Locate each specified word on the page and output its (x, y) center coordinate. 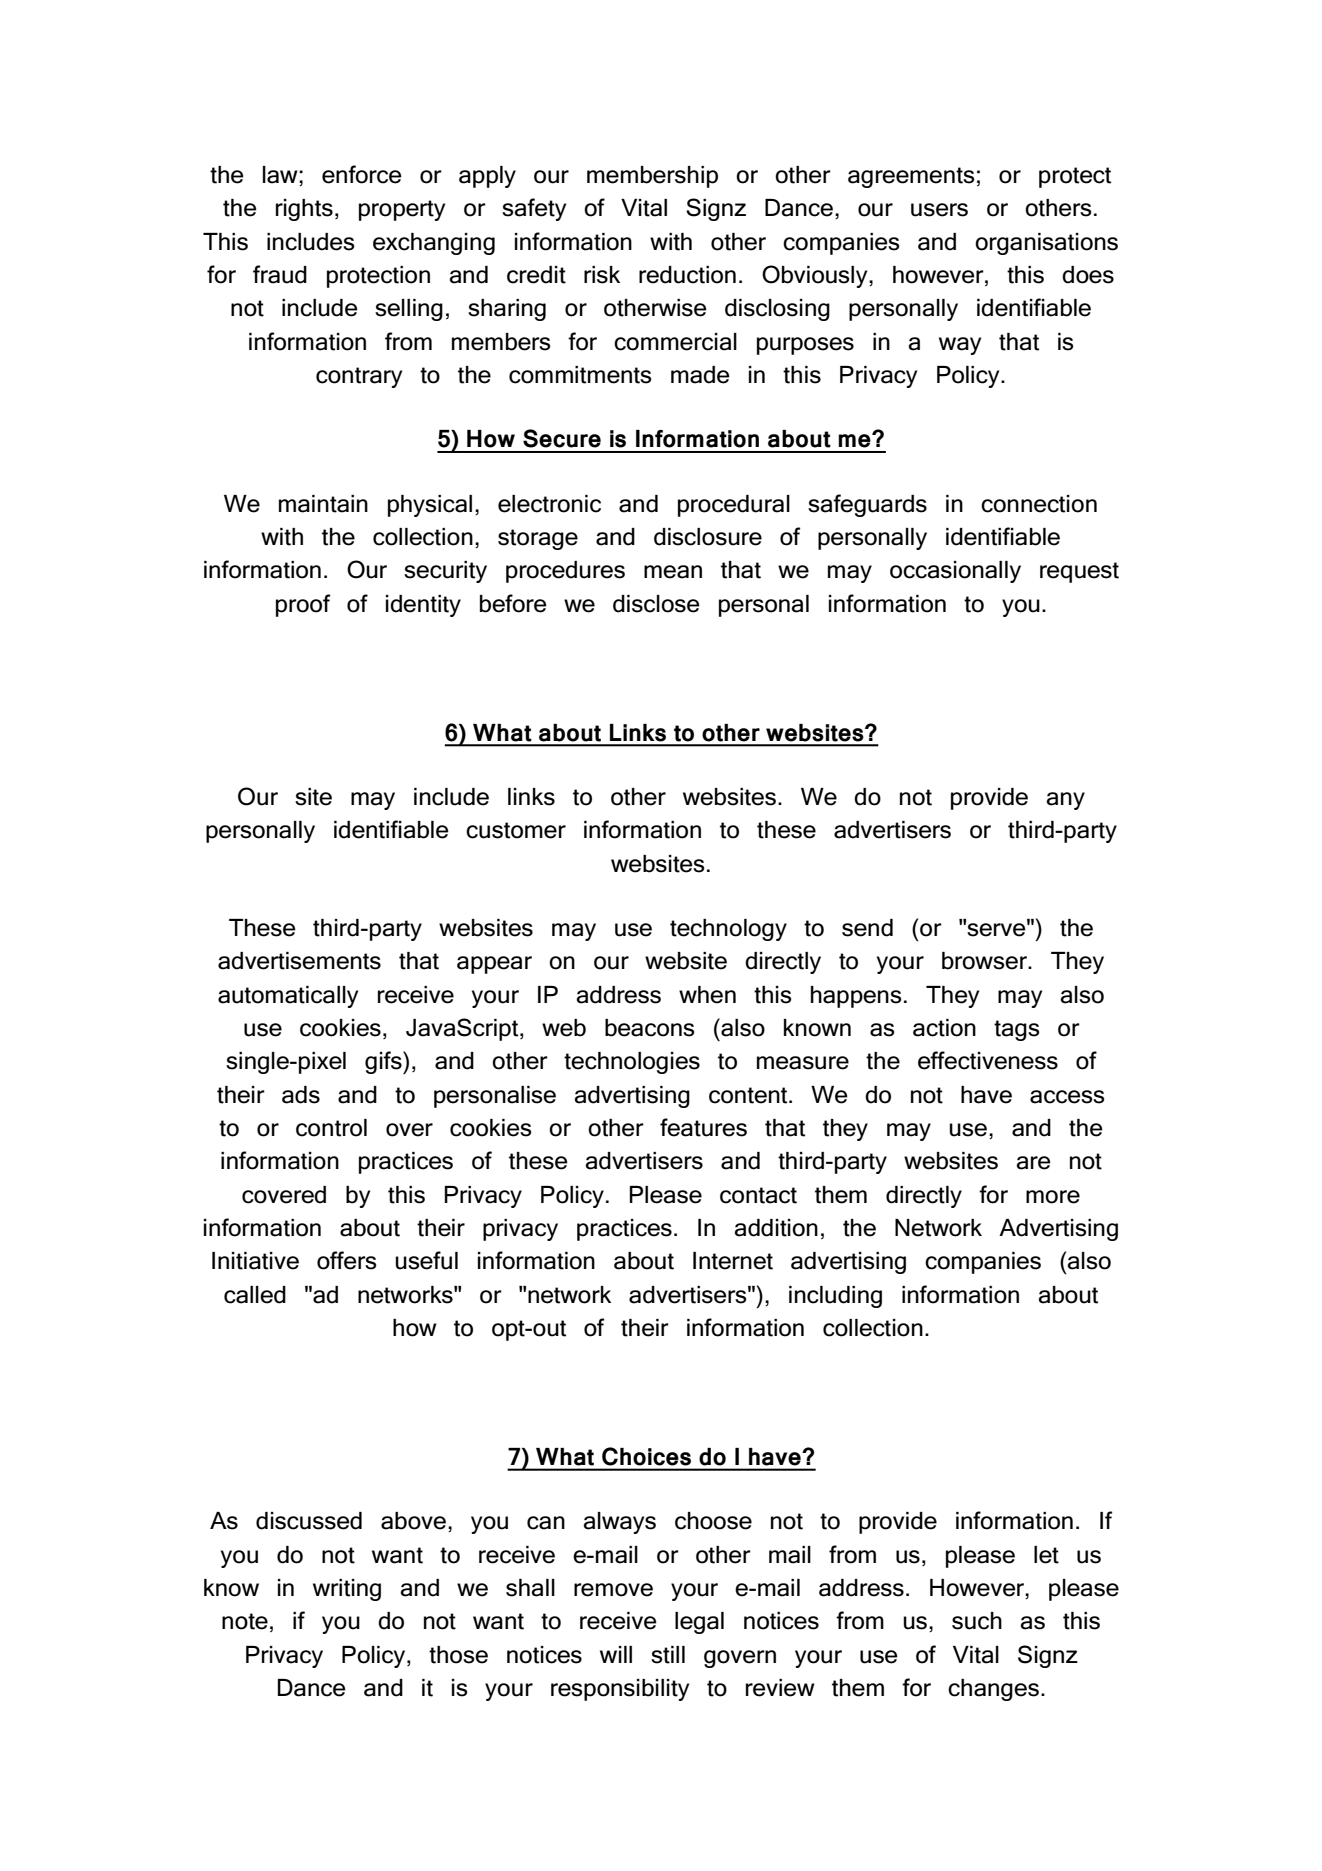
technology (728, 930)
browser (985, 961)
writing (347, 1590)
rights (304, 210)
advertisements (299, 961)
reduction (687, 275)
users (939, 210)
